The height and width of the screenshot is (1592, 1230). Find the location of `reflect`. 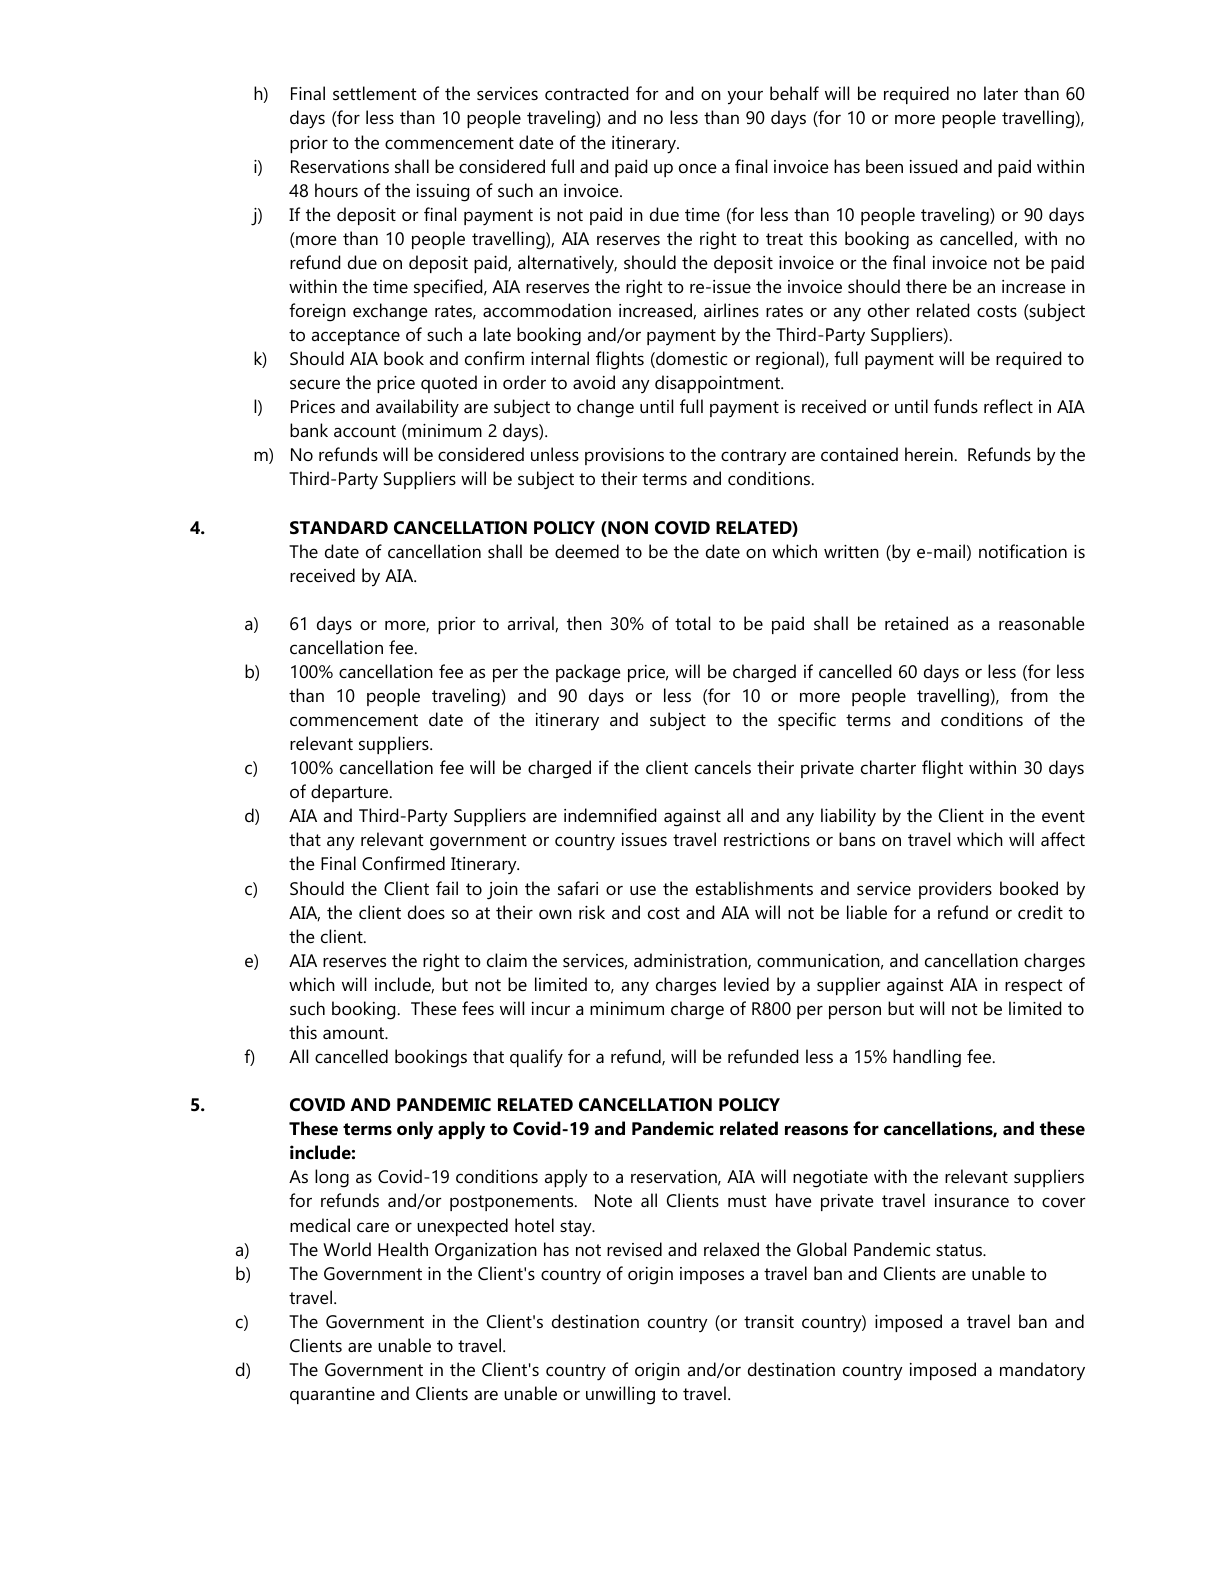

reflect is located at coordinates (1008, 406).
